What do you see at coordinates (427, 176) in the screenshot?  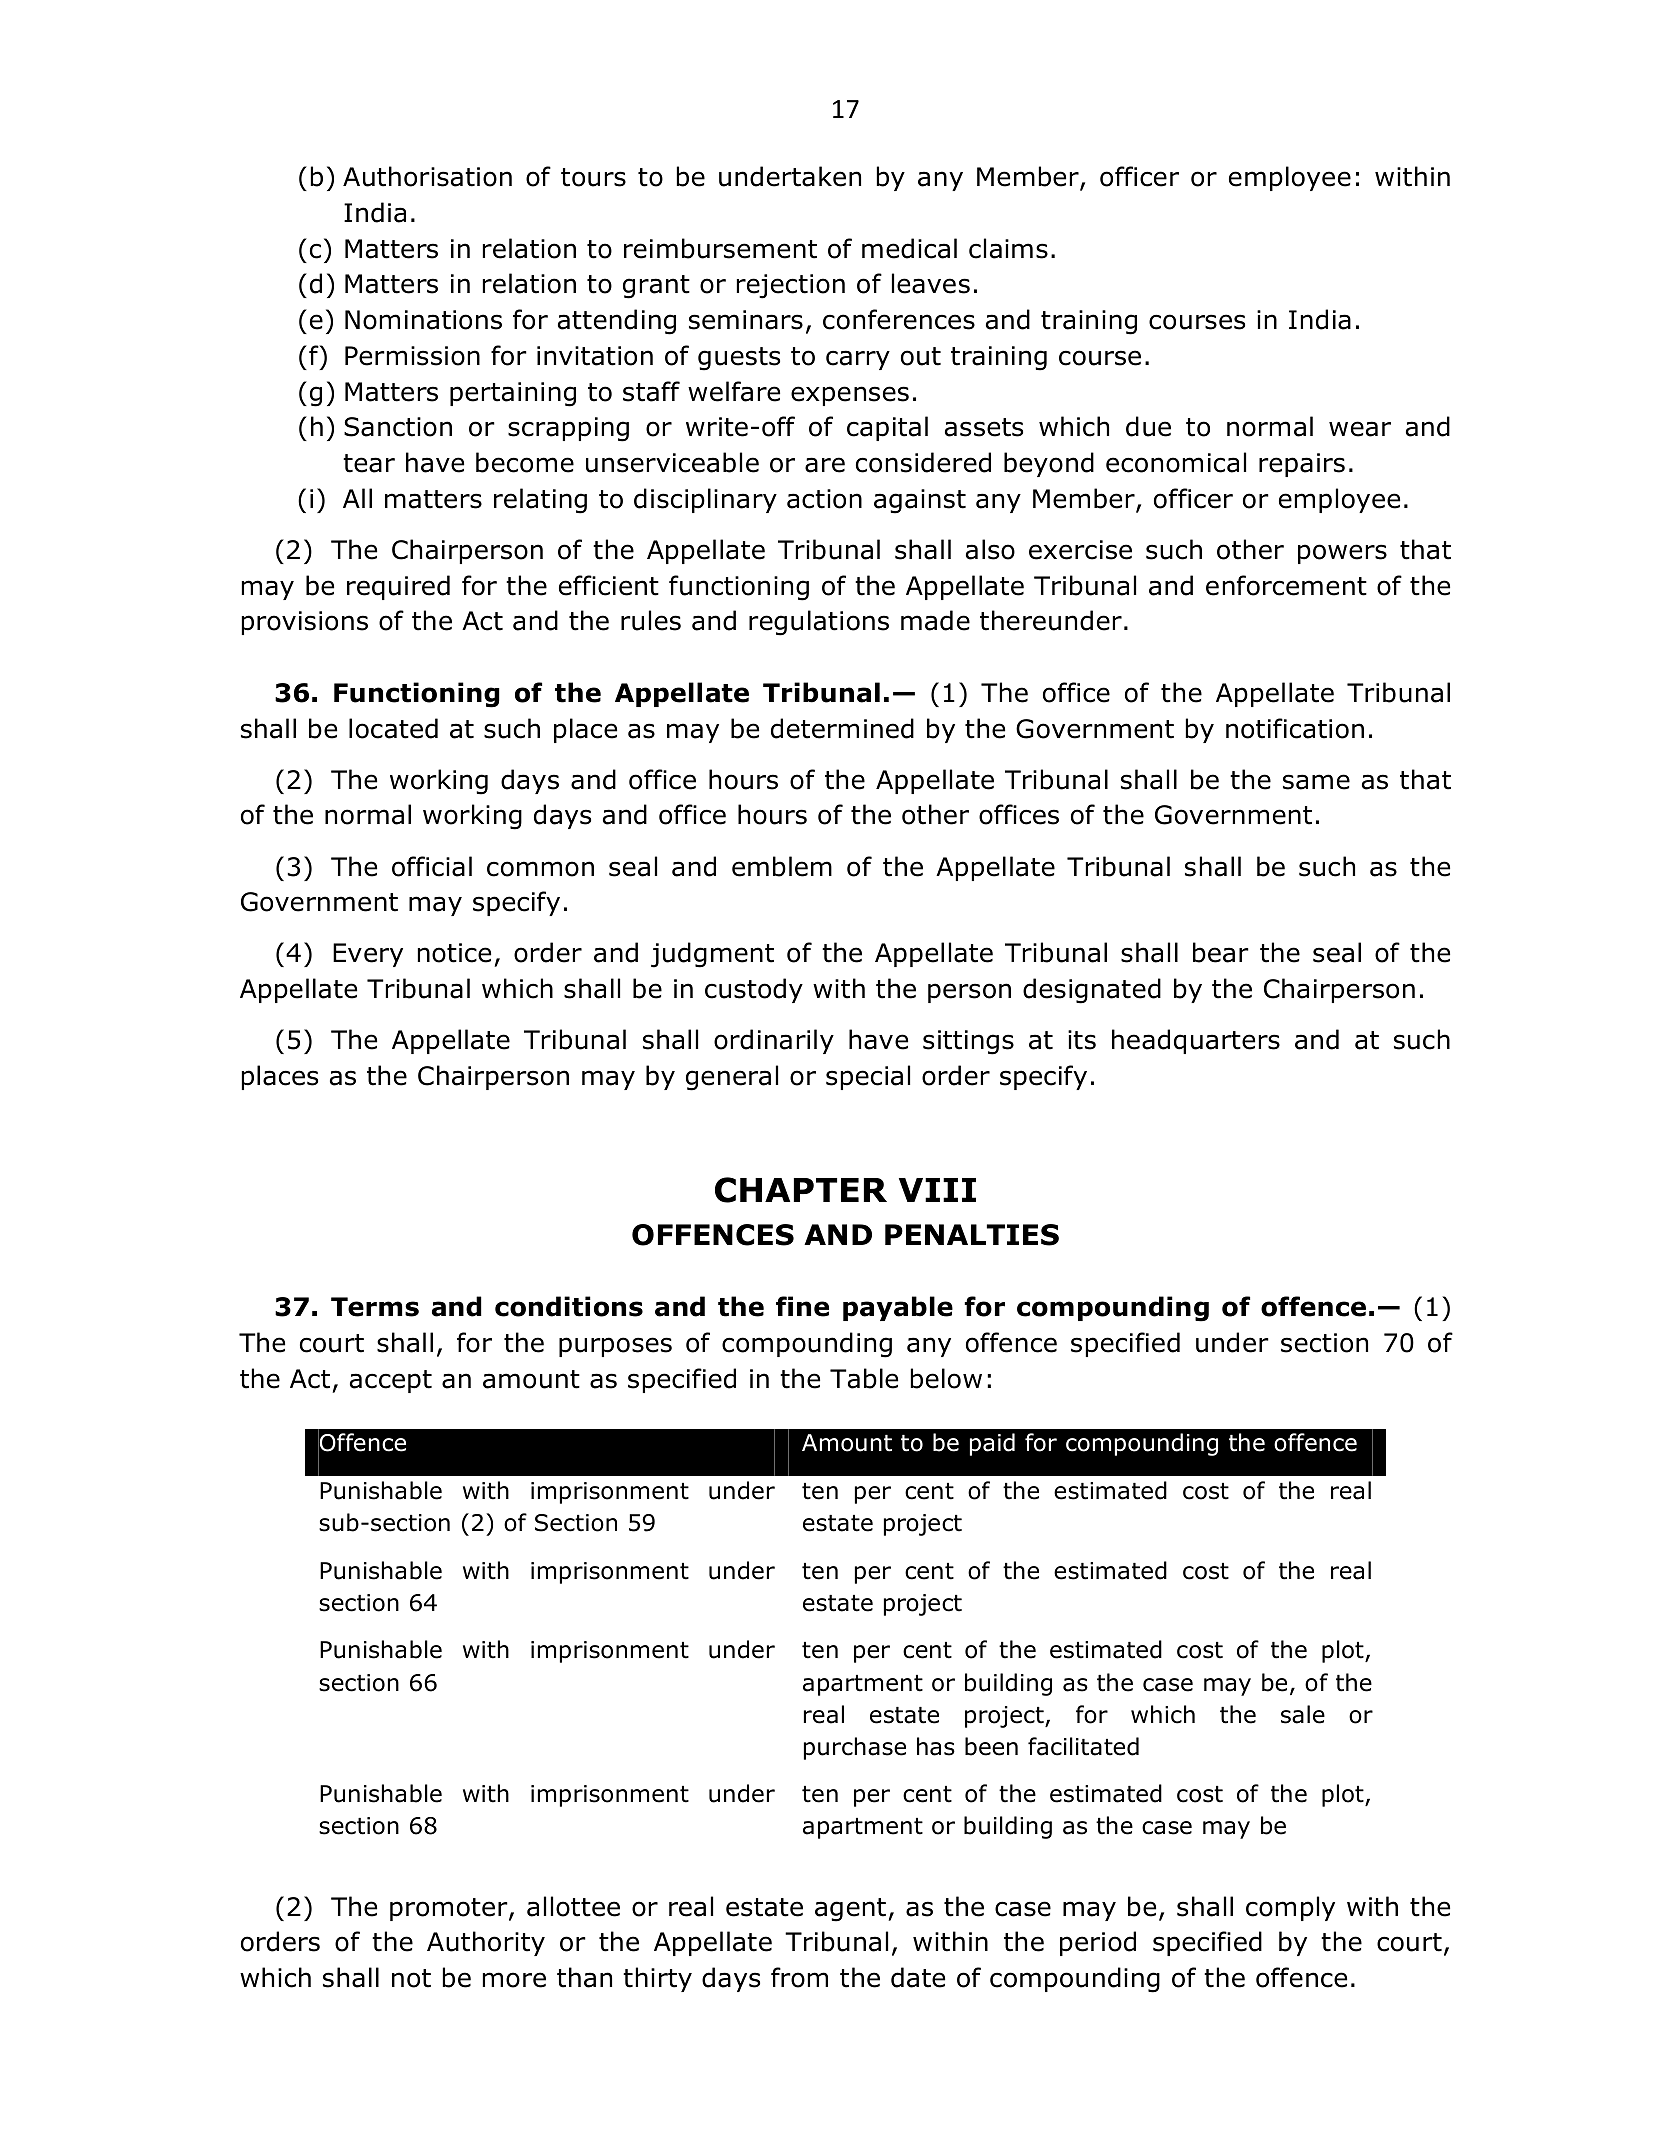 I see `Authorisation` at bounding box center [427, 176].
